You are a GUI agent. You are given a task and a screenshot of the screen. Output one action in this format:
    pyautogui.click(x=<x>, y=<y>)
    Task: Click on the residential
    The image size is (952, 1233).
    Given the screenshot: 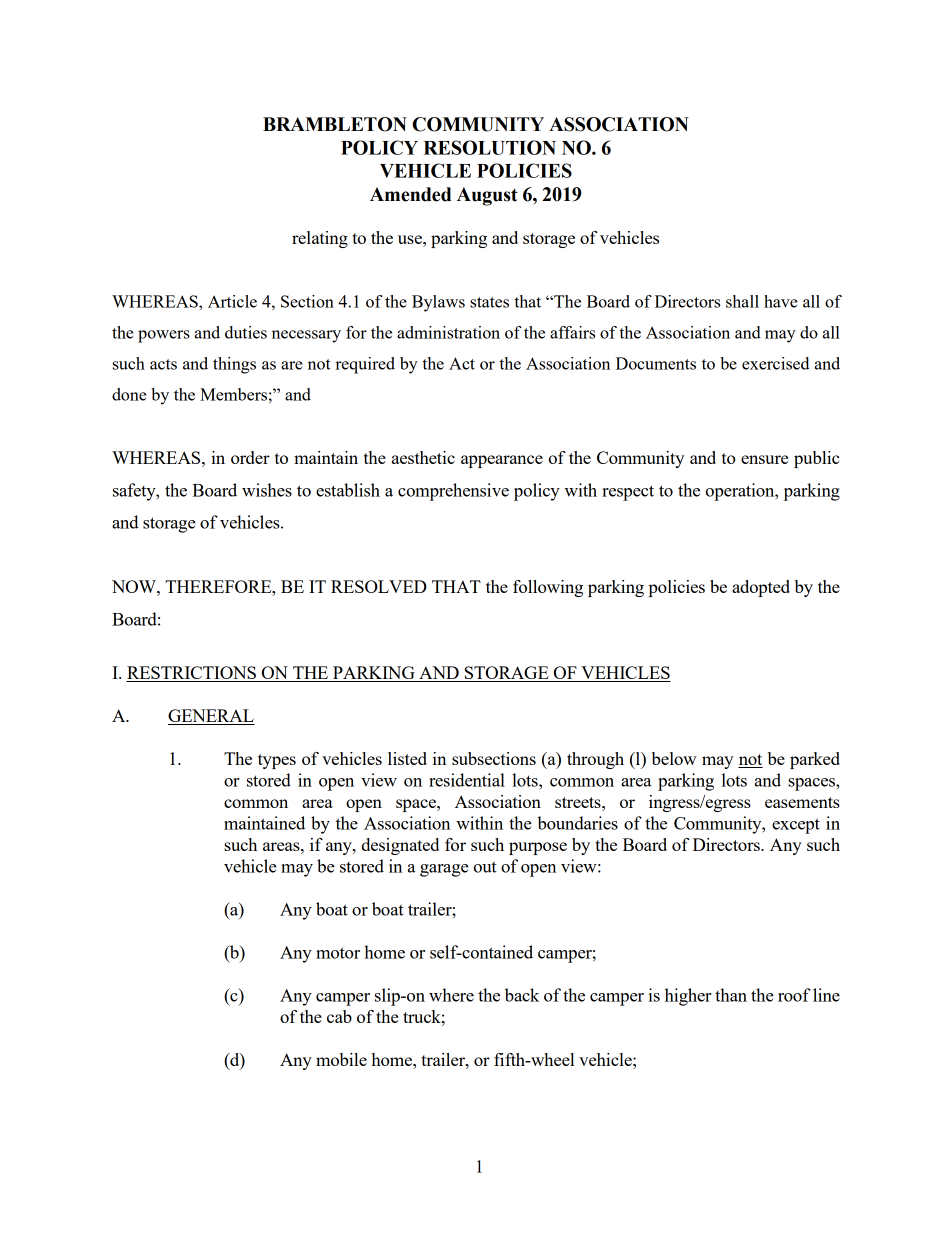 What is the action you would take?
    pyautogui.click(x=467, y=780)
